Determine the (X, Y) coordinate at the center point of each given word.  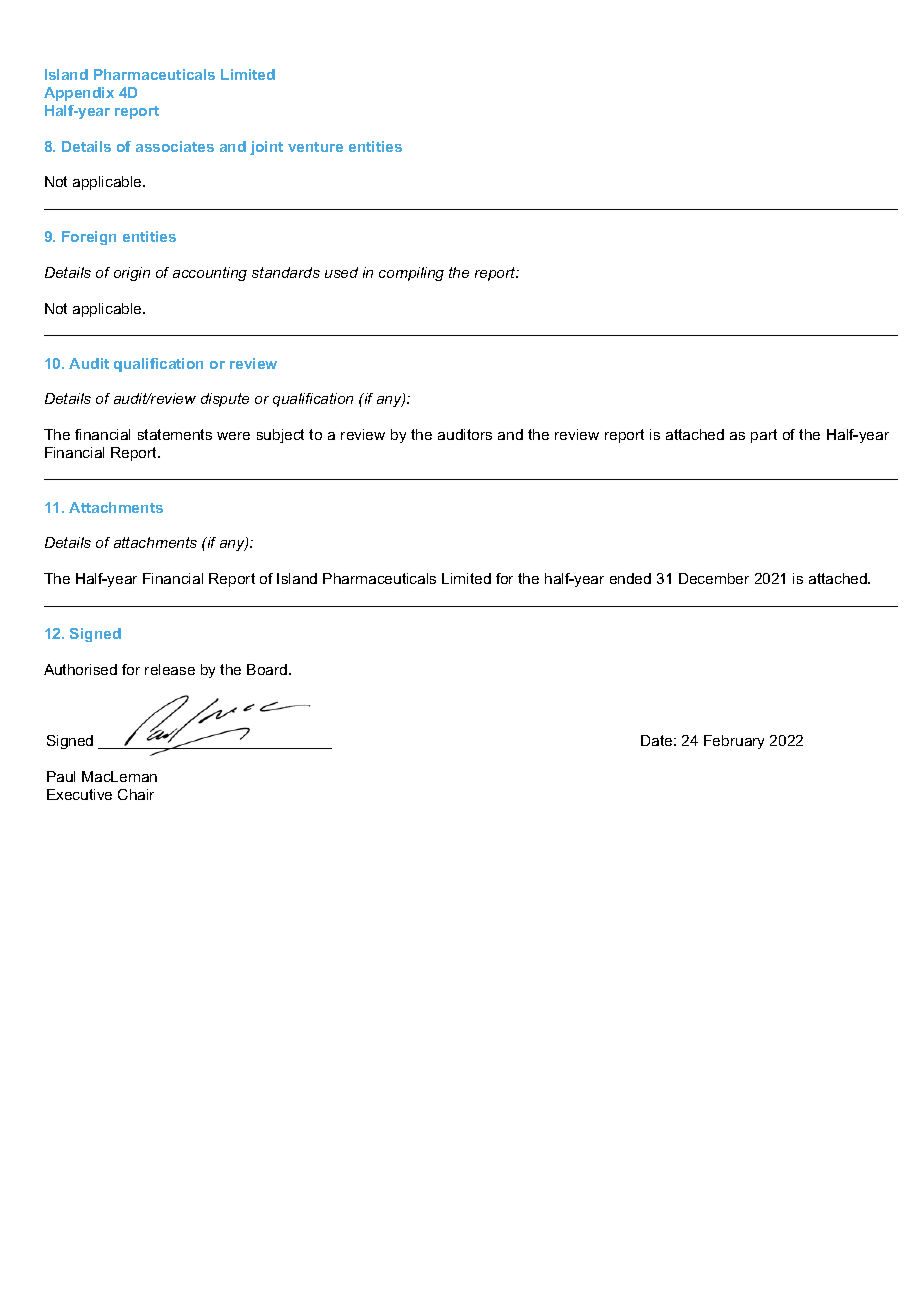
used (341, 272)
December (714, 578)
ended (630, 578)
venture (315, 147)
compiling (411, 274)
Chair (136, 794)
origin (132, 274)
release (170, 669)
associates (175, 146)
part (764, 436)
